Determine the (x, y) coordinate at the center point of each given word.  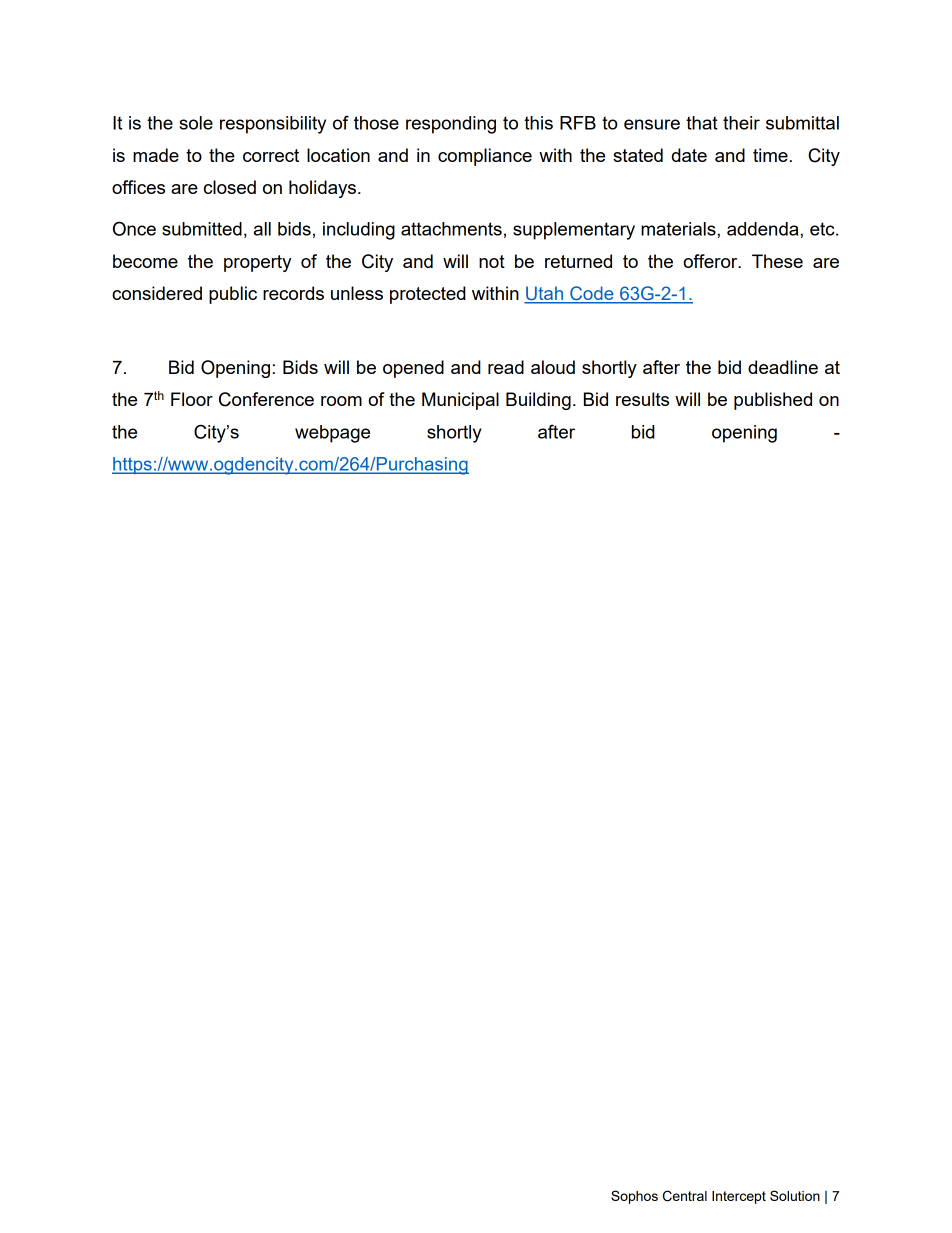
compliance (485, 157)
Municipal (460, 401)
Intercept (739, 1197)
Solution (795, 1195)
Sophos (634, 1197)
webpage (332, 434)
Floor (192, 399)
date (689, 155)
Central (685, 1196)
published (773, 401)
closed (230, 187)
